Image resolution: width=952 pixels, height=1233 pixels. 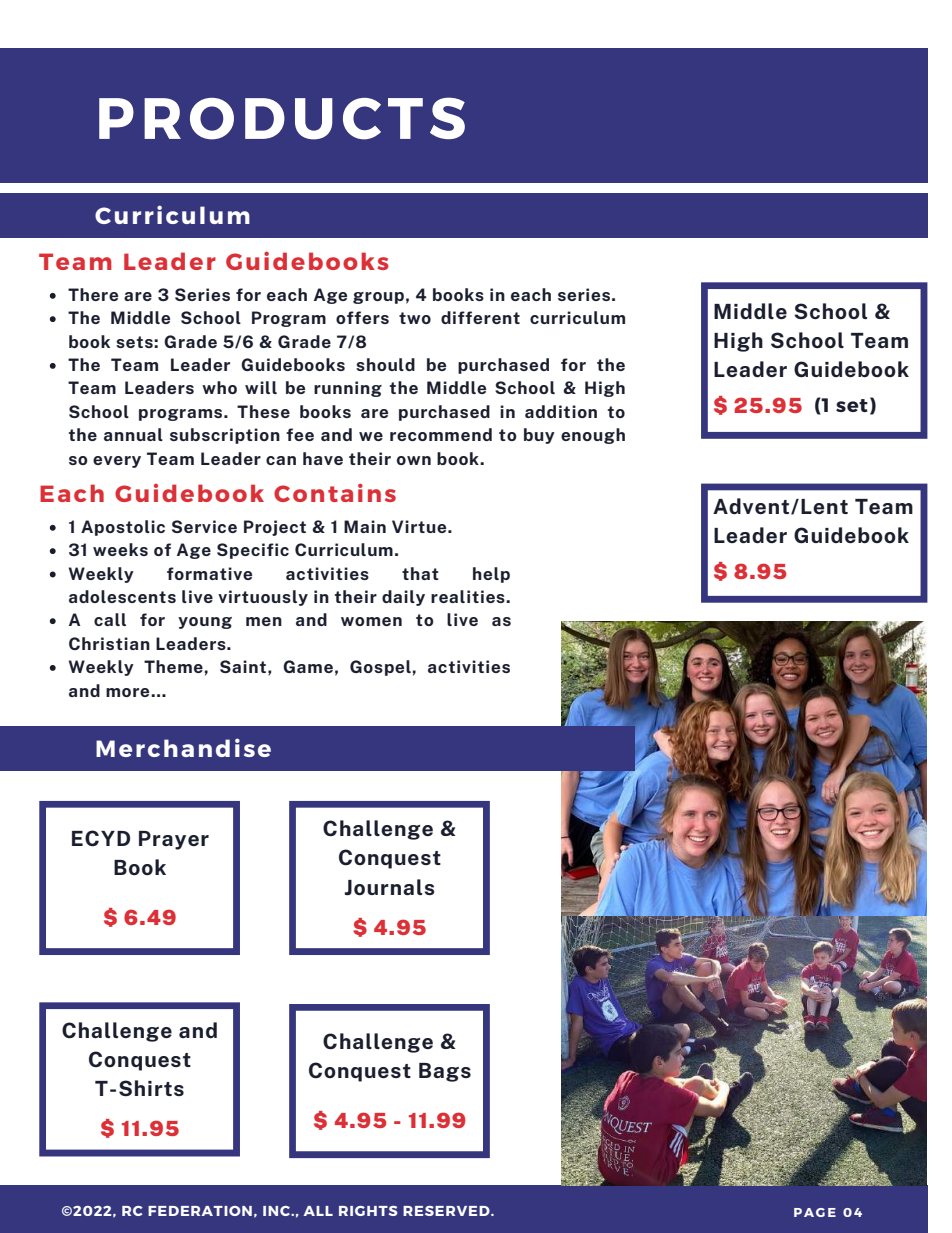 What do you see at coordinates (200, 1211) in the document?
I see `FEDERATION` at bounding box center [200, 1211].
